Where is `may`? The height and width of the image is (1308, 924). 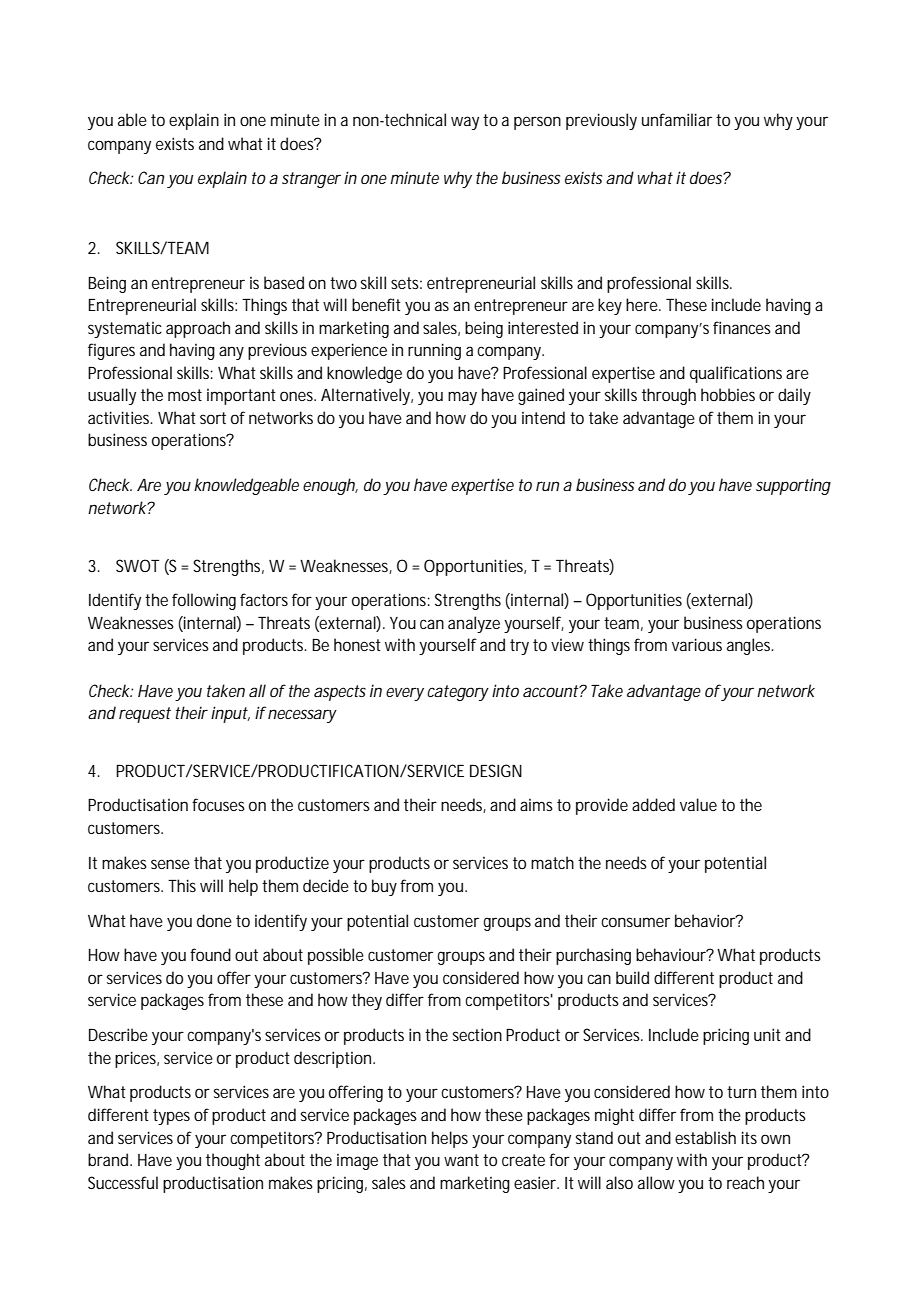 may is located at coordinates (462, 398).
